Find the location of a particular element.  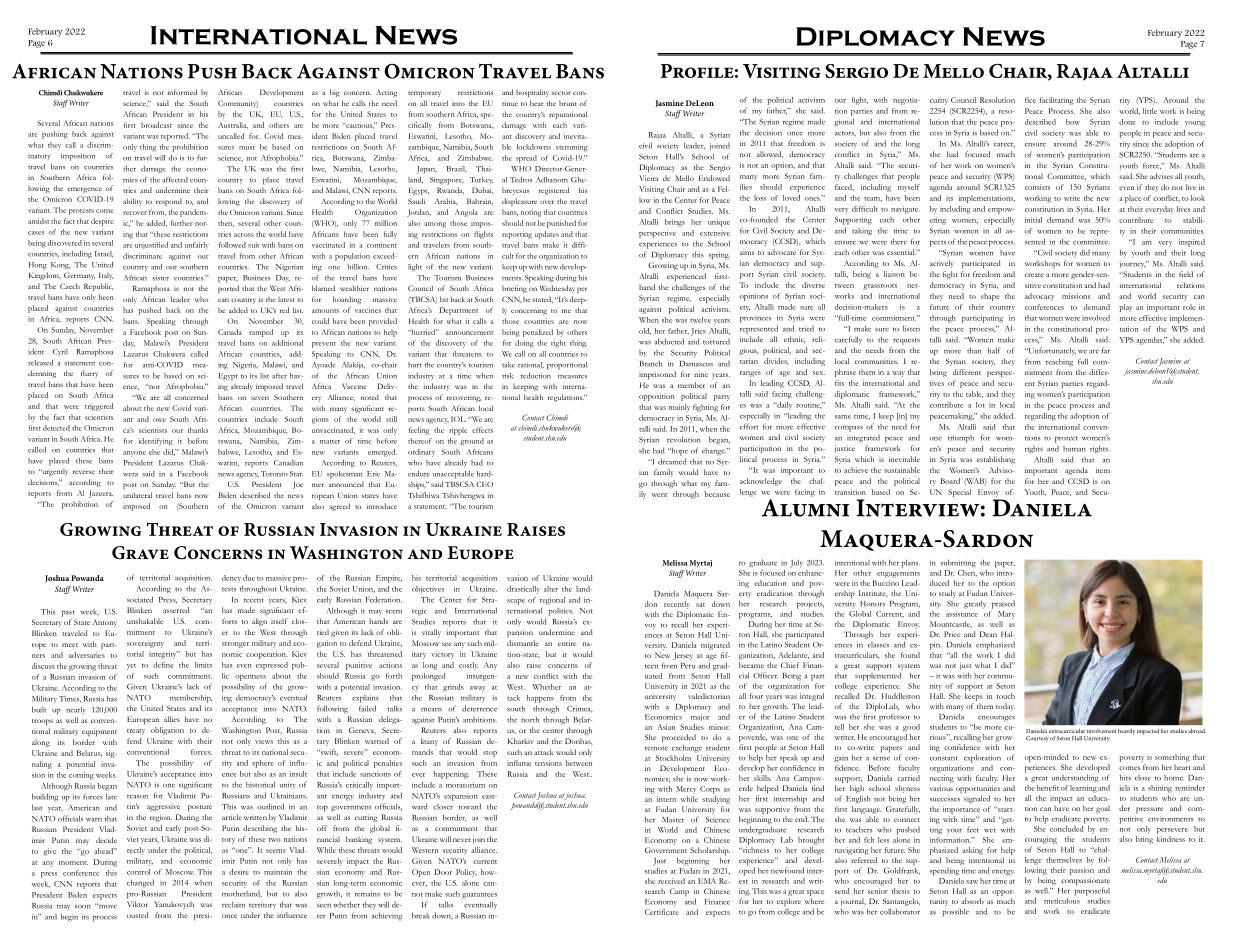

Yanukovych is located at coordinates (174, 905).
